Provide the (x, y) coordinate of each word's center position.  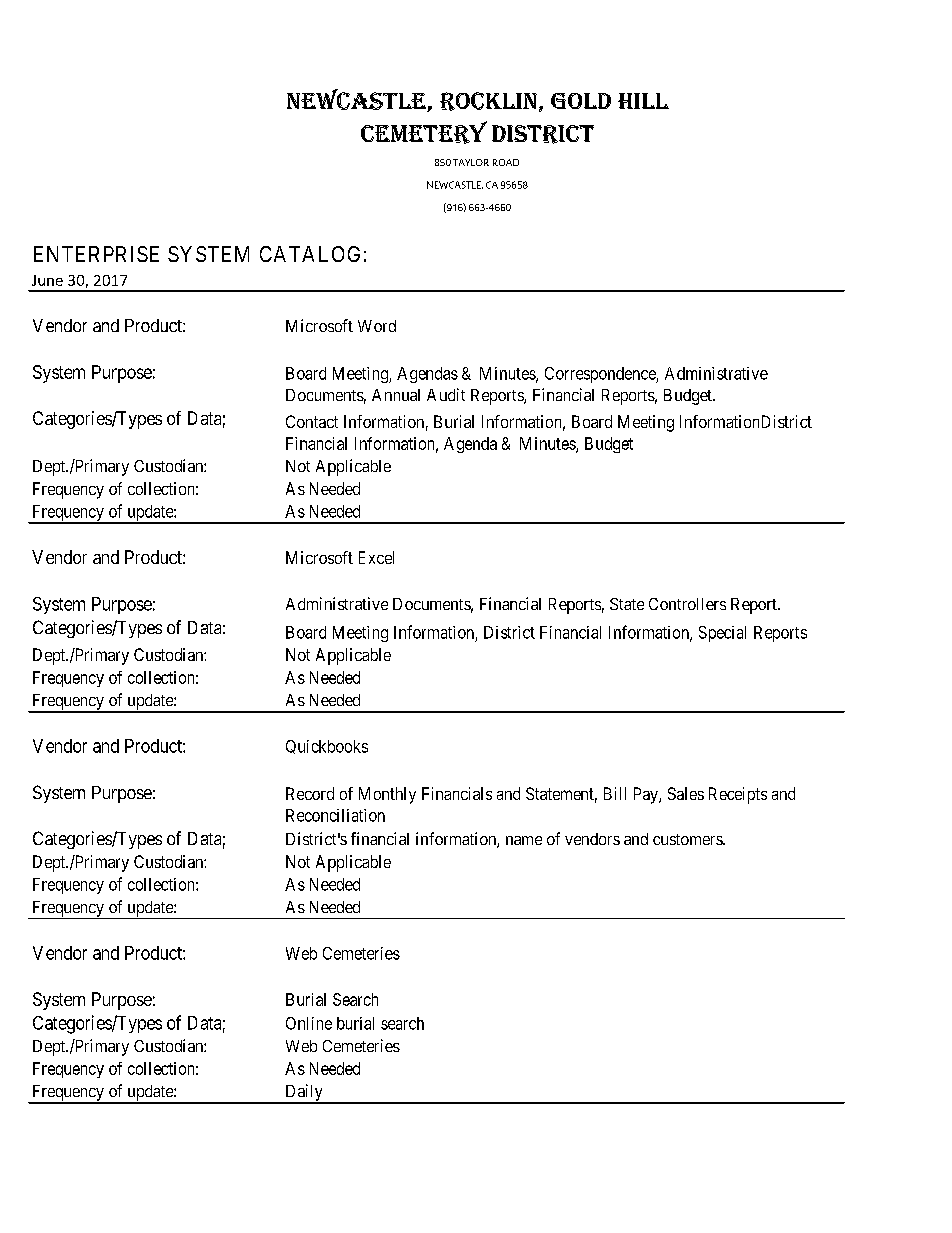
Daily (304, 1094)
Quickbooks (327, 747)
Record (310, 793)
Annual (396, 395)
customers (688, 839)
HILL (643, 101)
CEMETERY (424, 132)
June (47, 280)
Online (309, 1023)
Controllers (687, 604)
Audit (446, 394)
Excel (376, 557)
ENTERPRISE (96, 254)
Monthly (387, 795)
